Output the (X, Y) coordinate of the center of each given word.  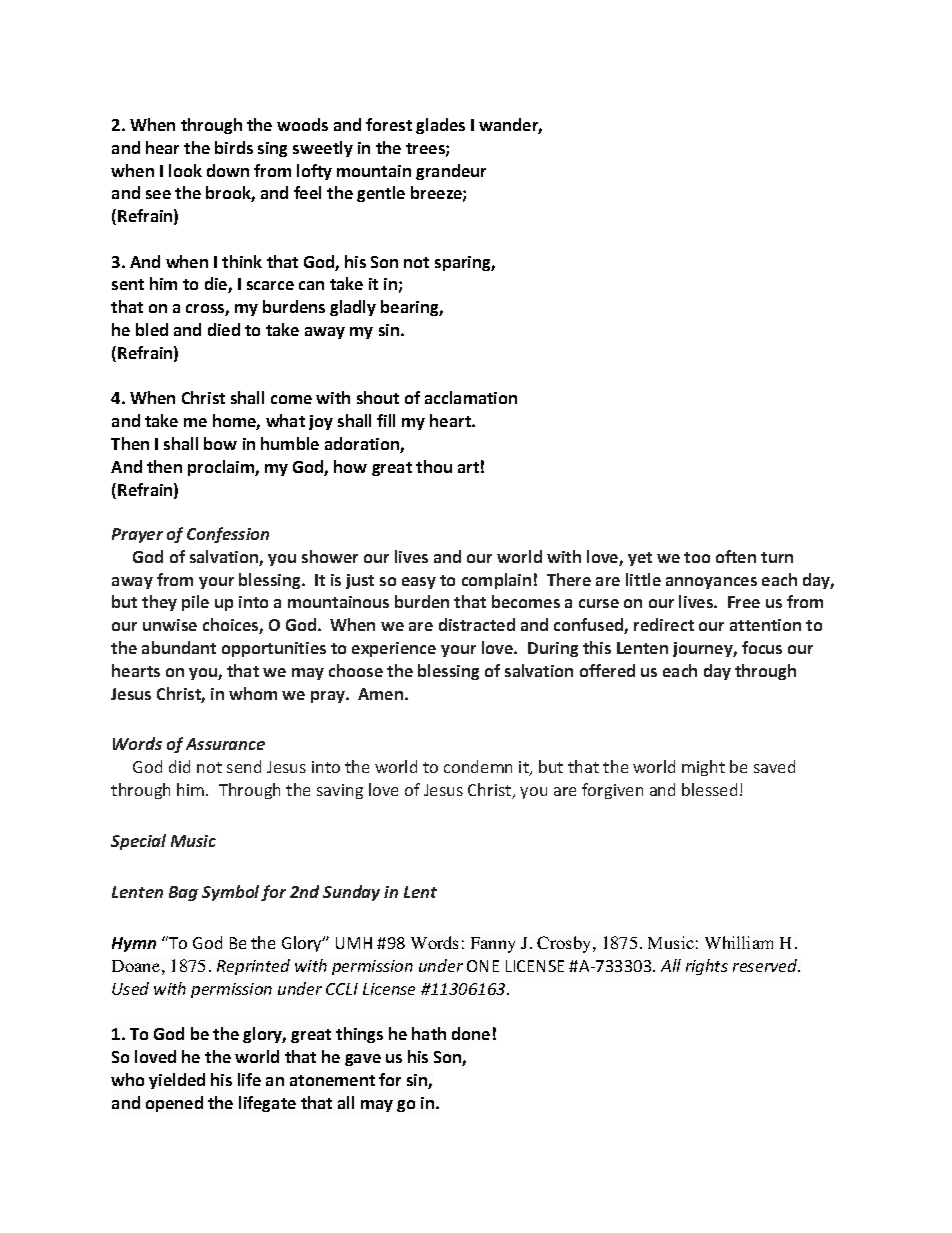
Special (138, 842)
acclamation (471, 397)
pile (195, 603)
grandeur (451, 172)
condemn (478, 766)
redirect (664, 624)
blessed (709, 789)
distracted (477, 624)
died (224, 329)
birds (234, 147)
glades (440, 126)
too (697, 557)
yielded (177, 1081)
